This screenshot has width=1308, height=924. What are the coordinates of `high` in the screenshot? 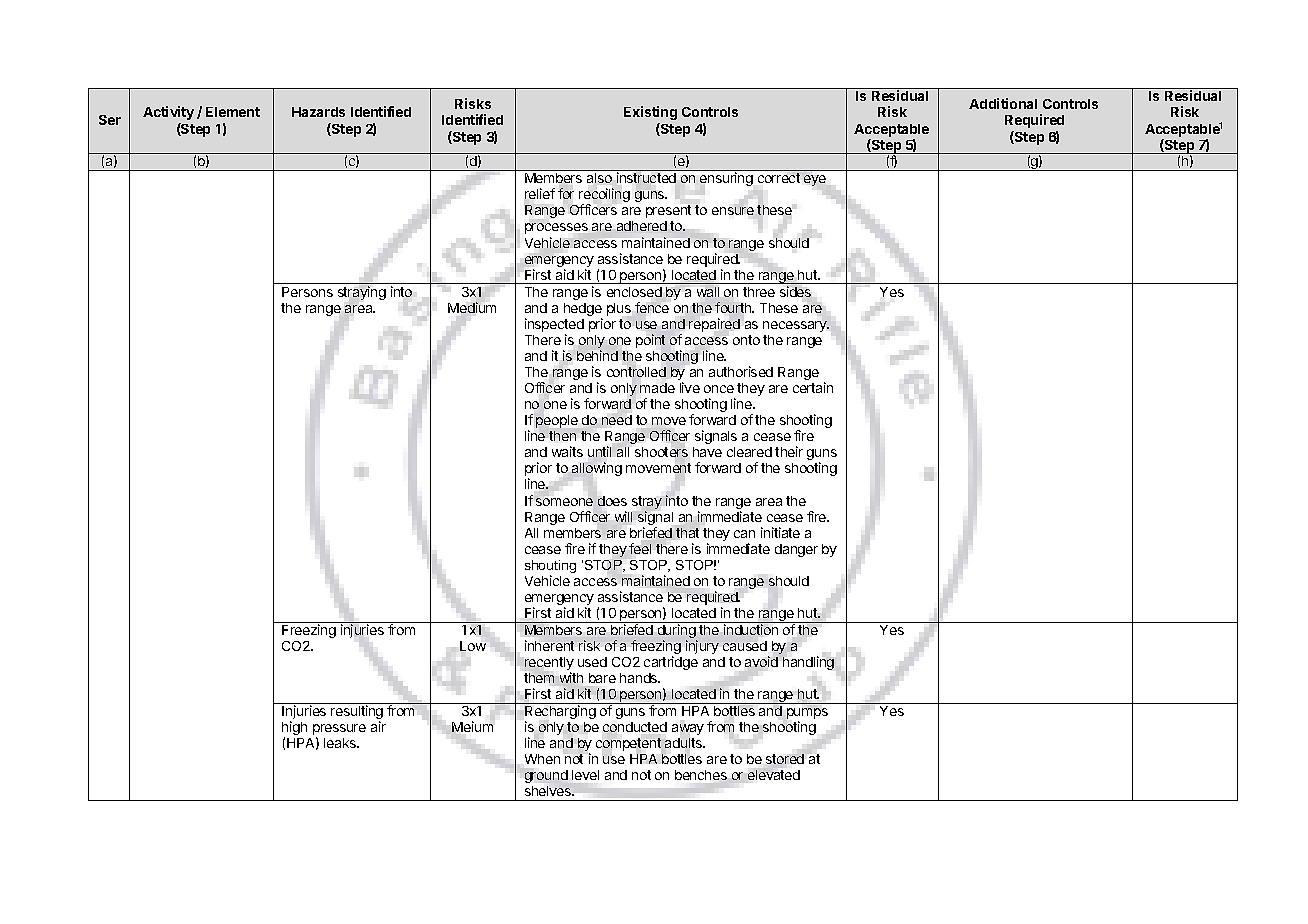 It's located at (294, 729).
